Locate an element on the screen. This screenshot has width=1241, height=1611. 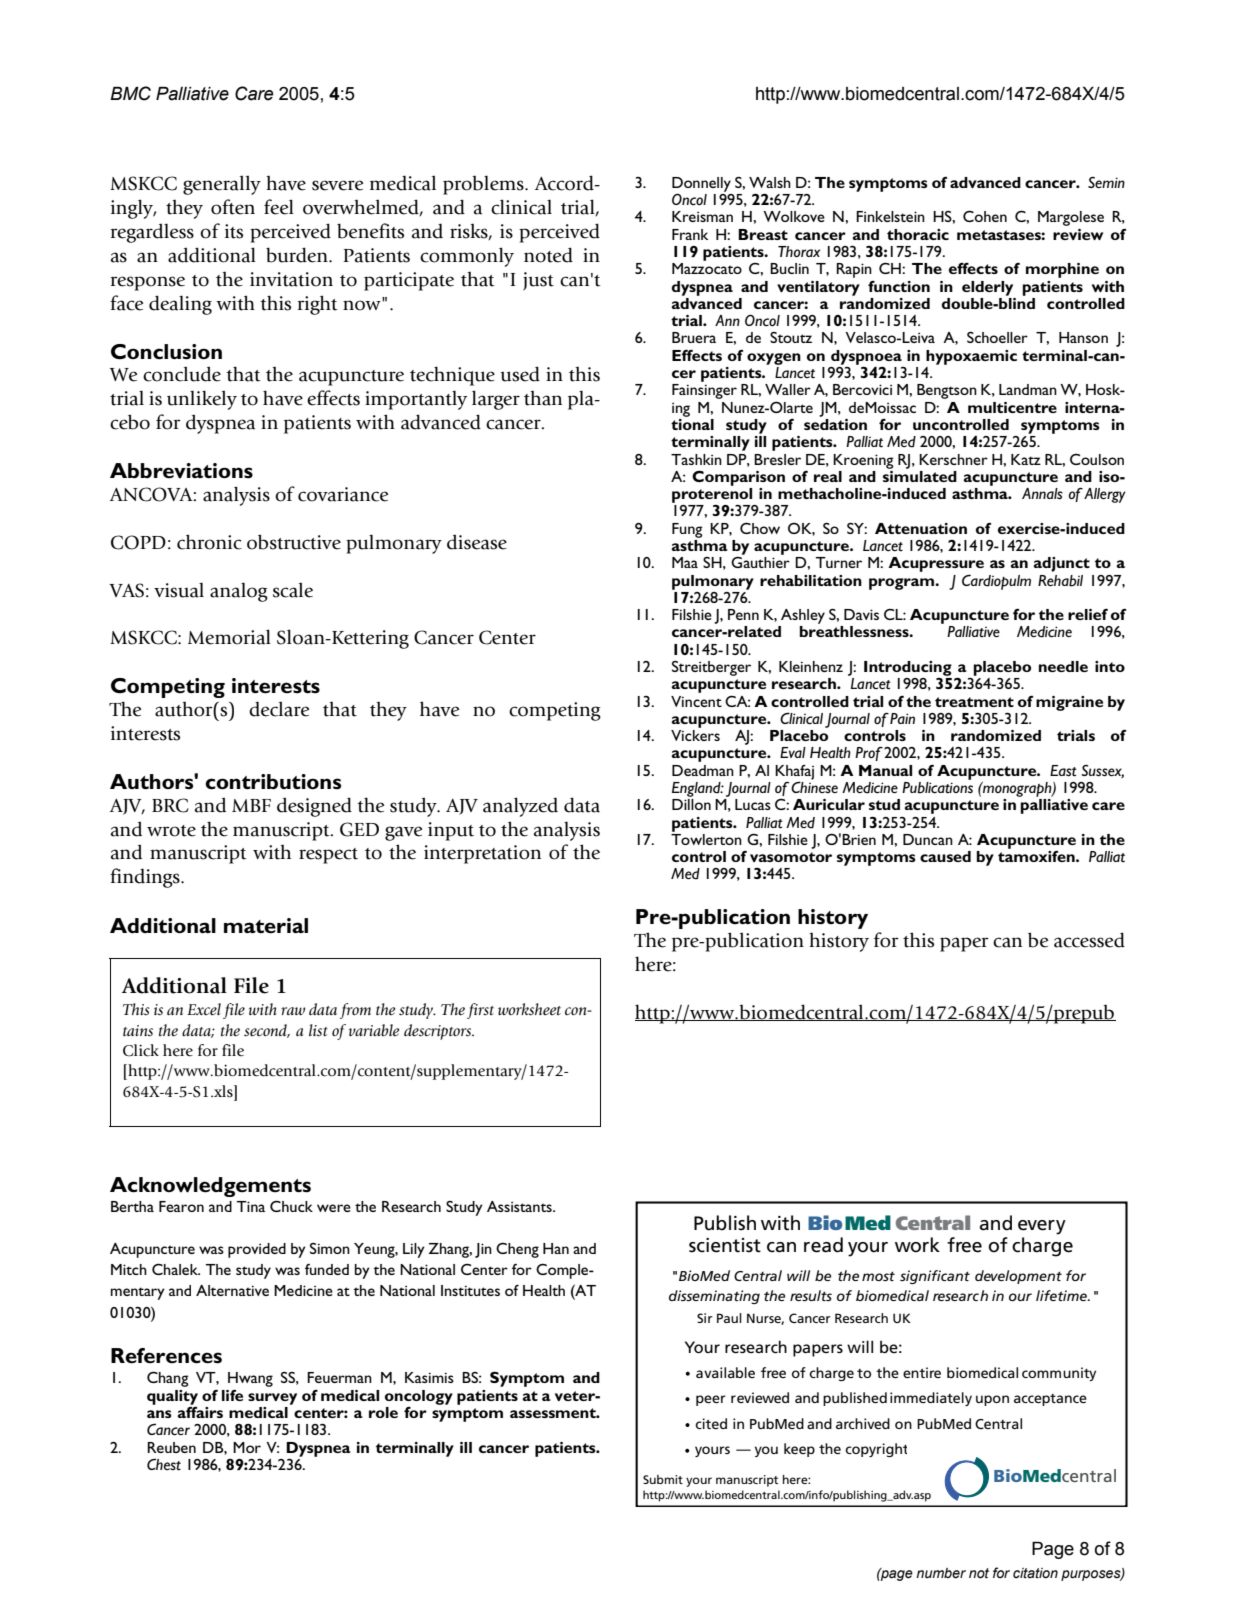
Donnelly is located at coordinates (701, 185).
